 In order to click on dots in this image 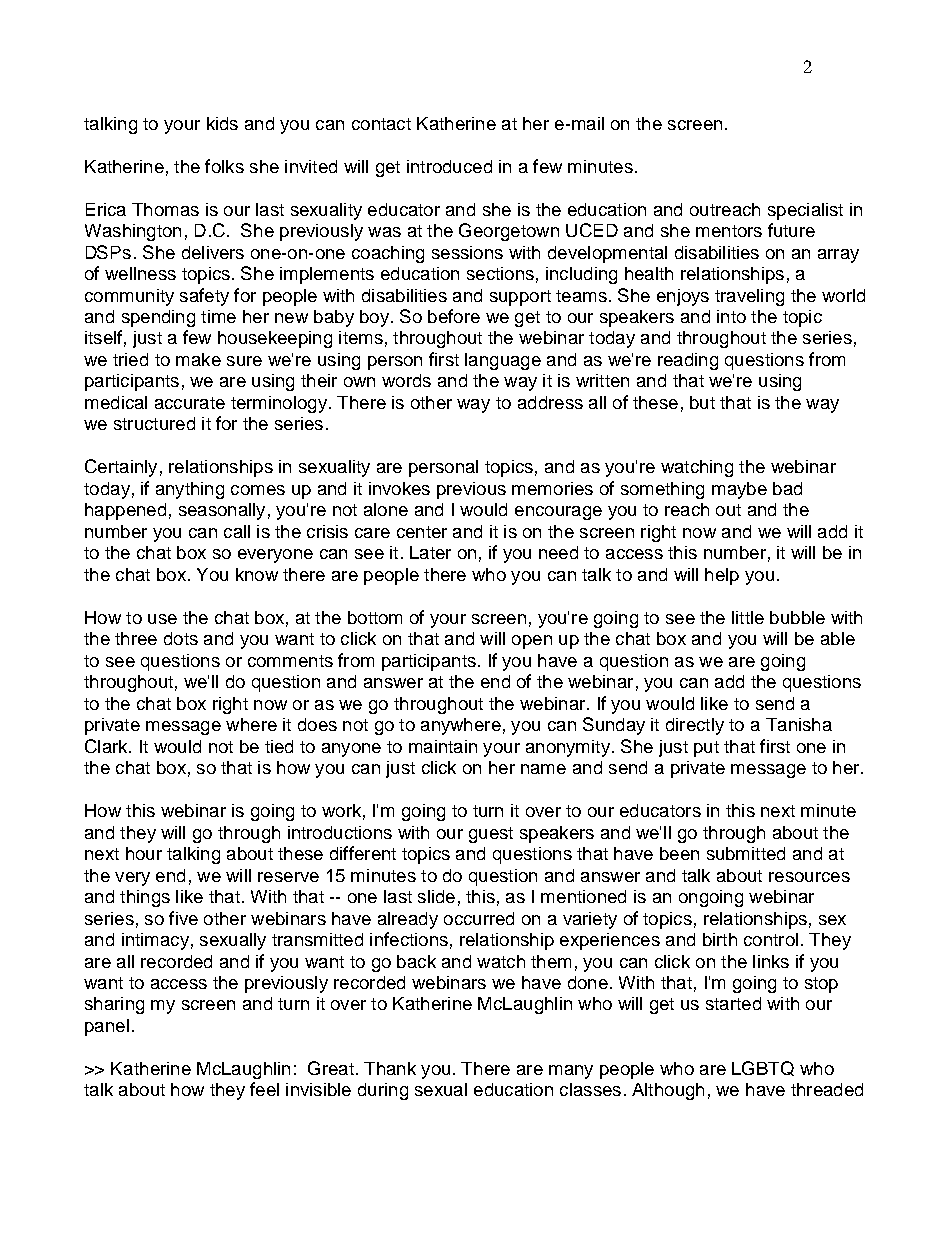, I will do `click(181, 638)`.
